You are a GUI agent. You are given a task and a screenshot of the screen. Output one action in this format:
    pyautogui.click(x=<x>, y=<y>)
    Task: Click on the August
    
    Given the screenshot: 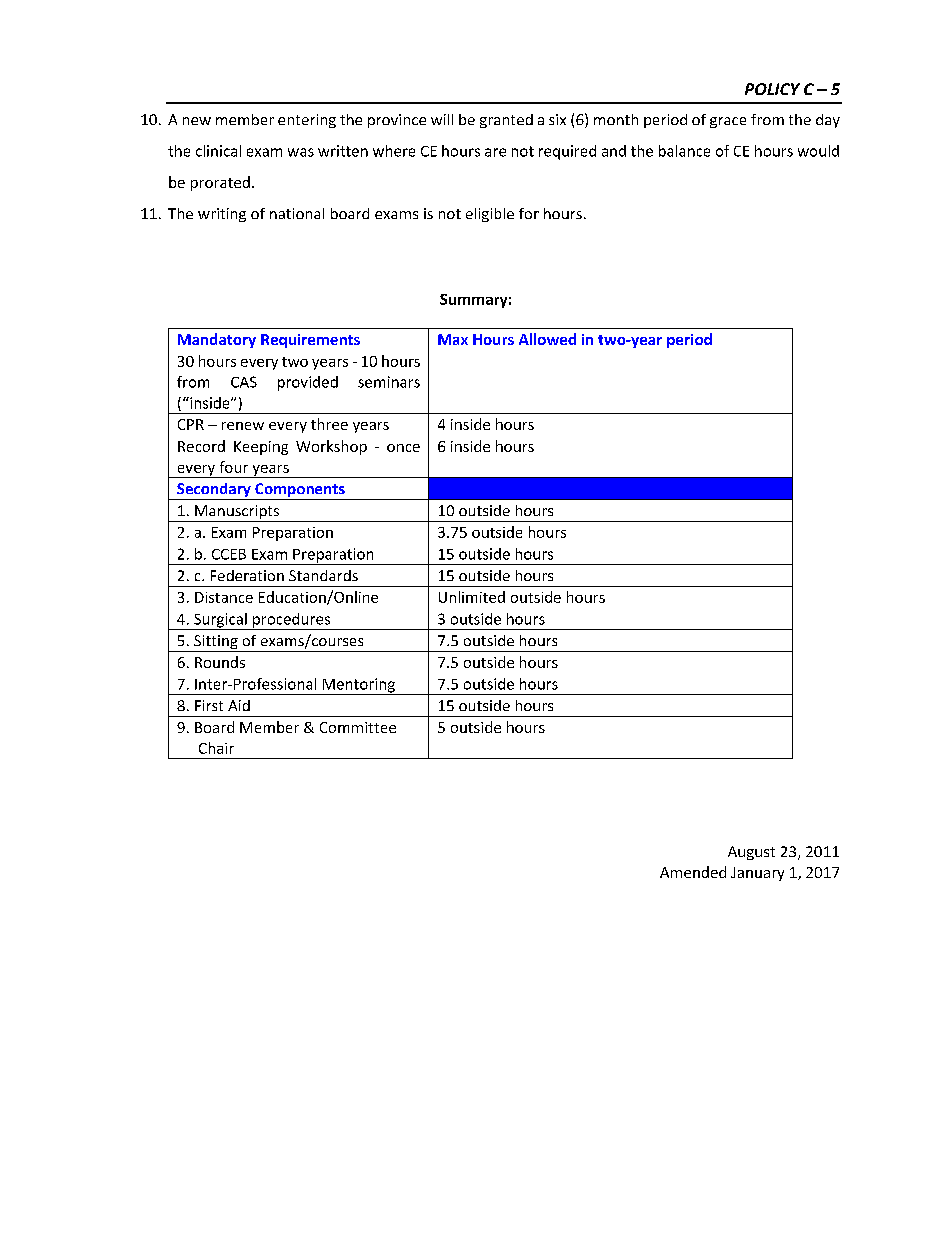 What is the action you would take?
    pyautogui.click(x=751, y=853)
